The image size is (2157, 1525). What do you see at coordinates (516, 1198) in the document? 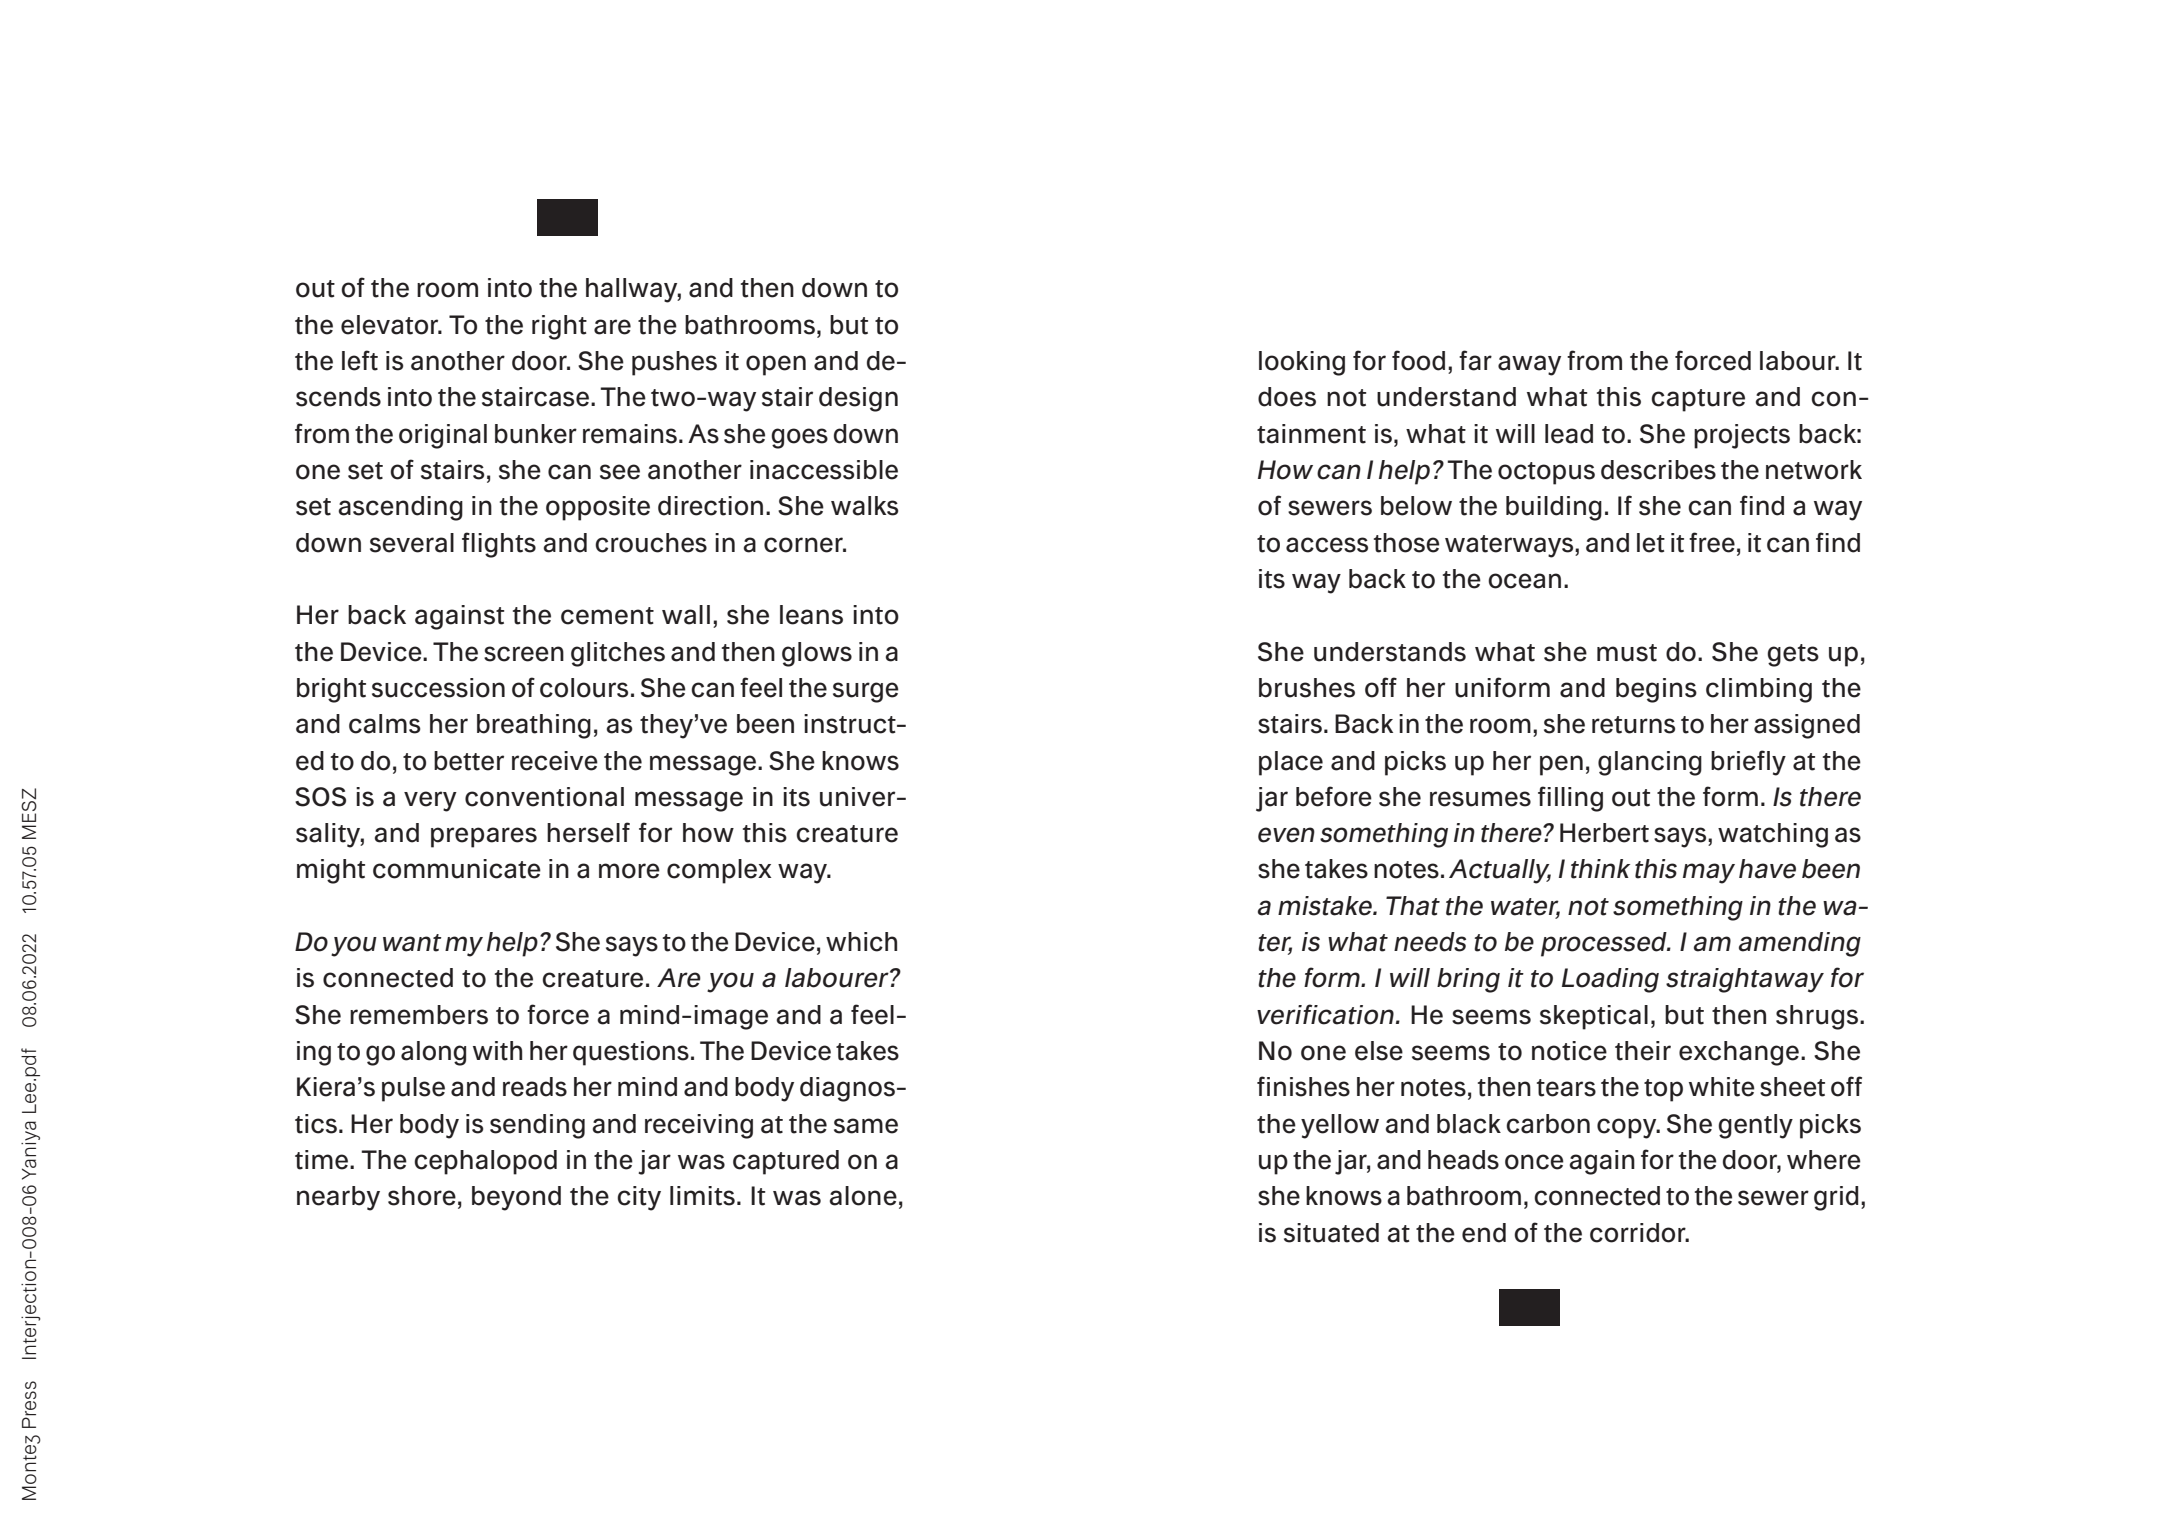
I see `beyond` at bounding box center [516, 1198].
